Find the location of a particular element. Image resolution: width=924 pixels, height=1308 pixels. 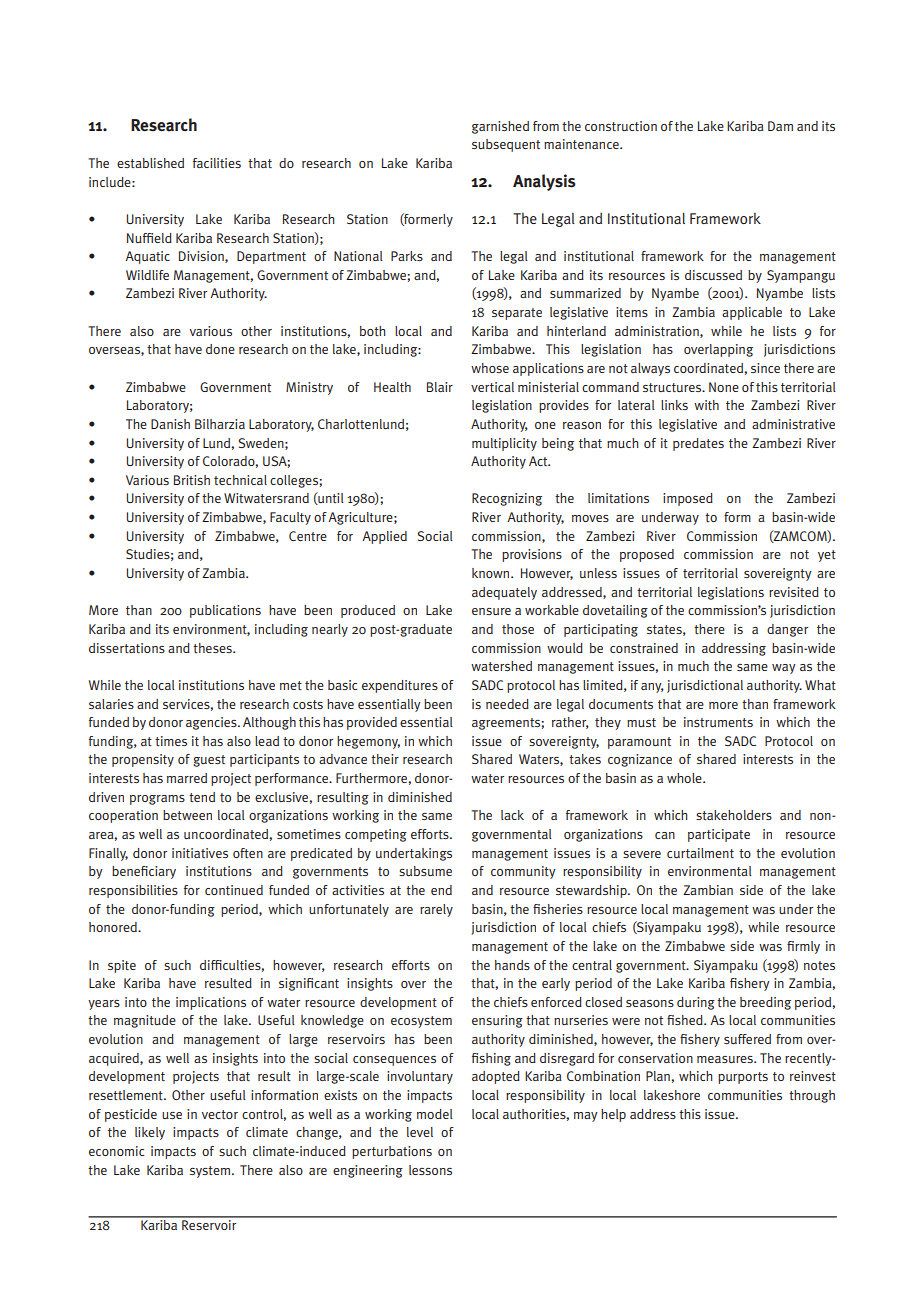

danger is located at coordinates (787, 630).
